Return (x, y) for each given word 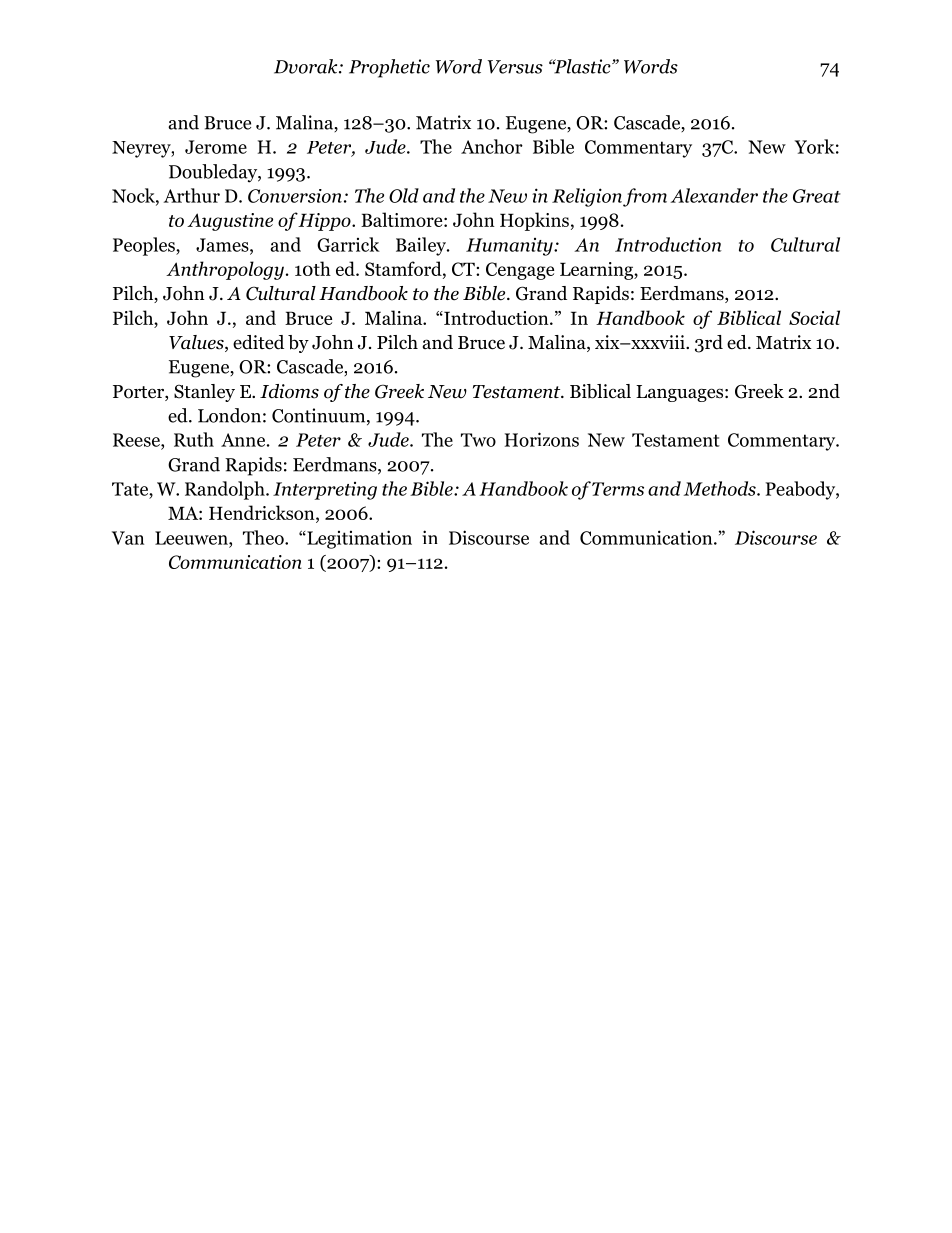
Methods (721, 488)
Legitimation (358, 539)
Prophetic (389, 68)
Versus (515, 67)
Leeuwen (192, 538)
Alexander (714, 195)
